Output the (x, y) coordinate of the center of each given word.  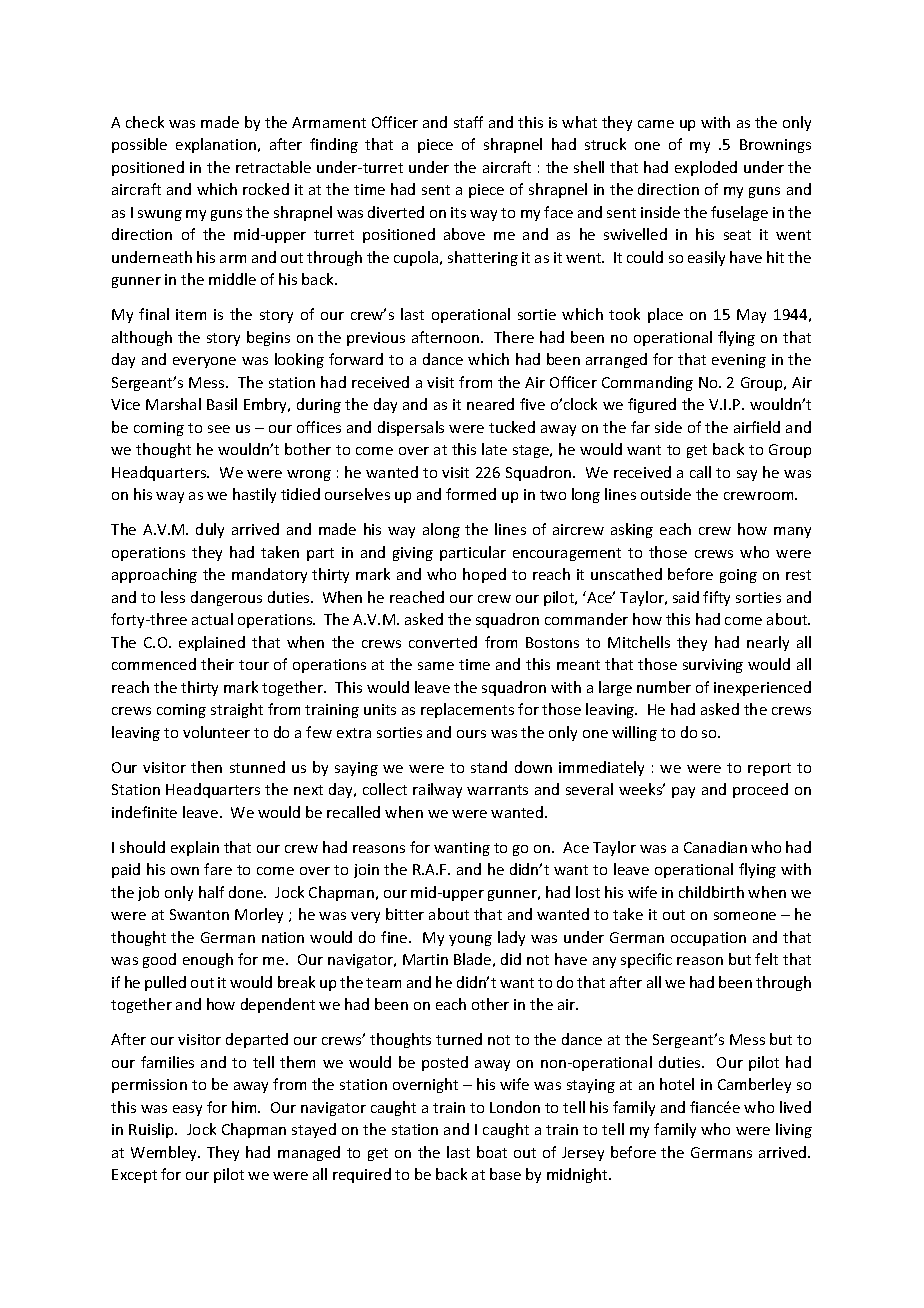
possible (139, 145)
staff (468, 122)
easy (187, 1110)
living (794, 1130)
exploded (706, 168)
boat (492, 1152)
